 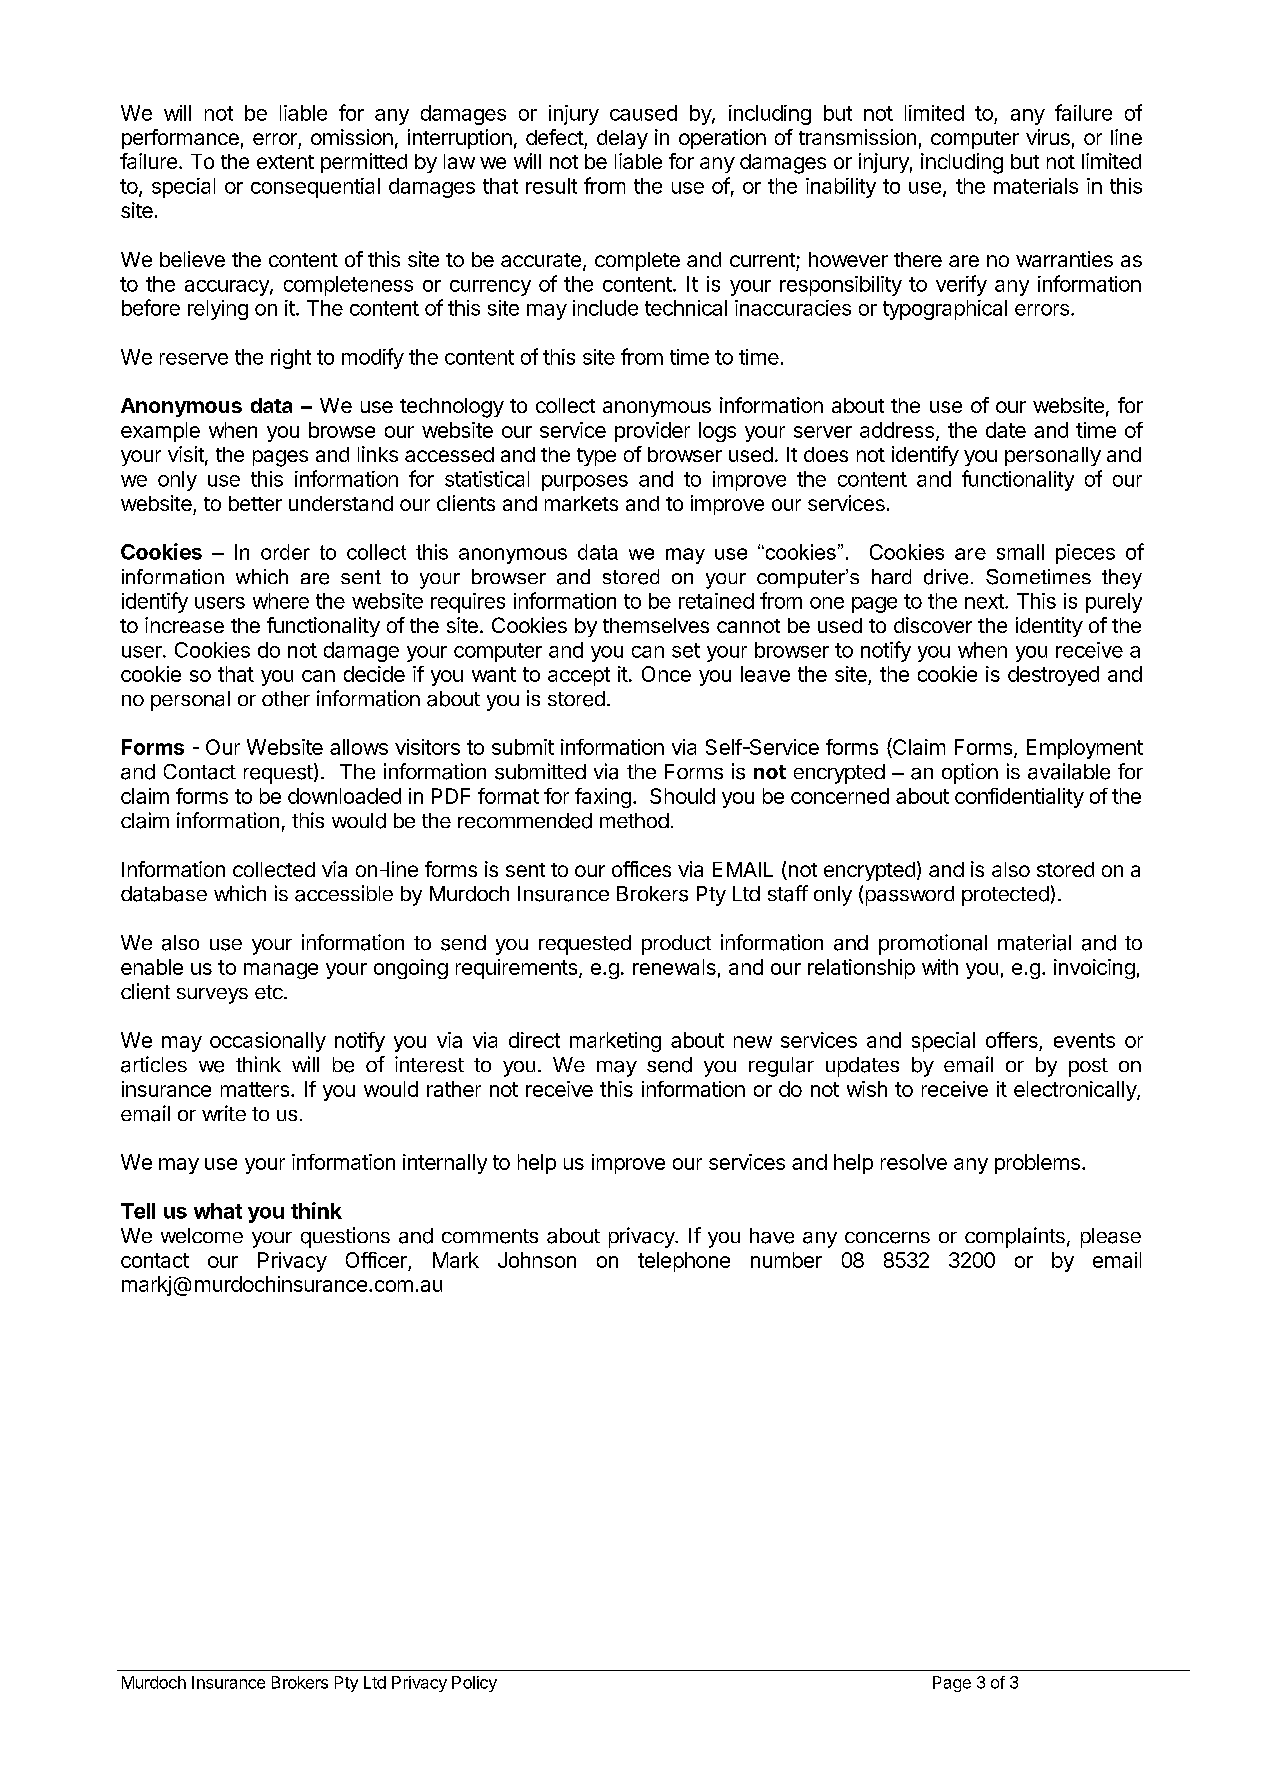 I want to click on manage, so click(x=281, y=971).
